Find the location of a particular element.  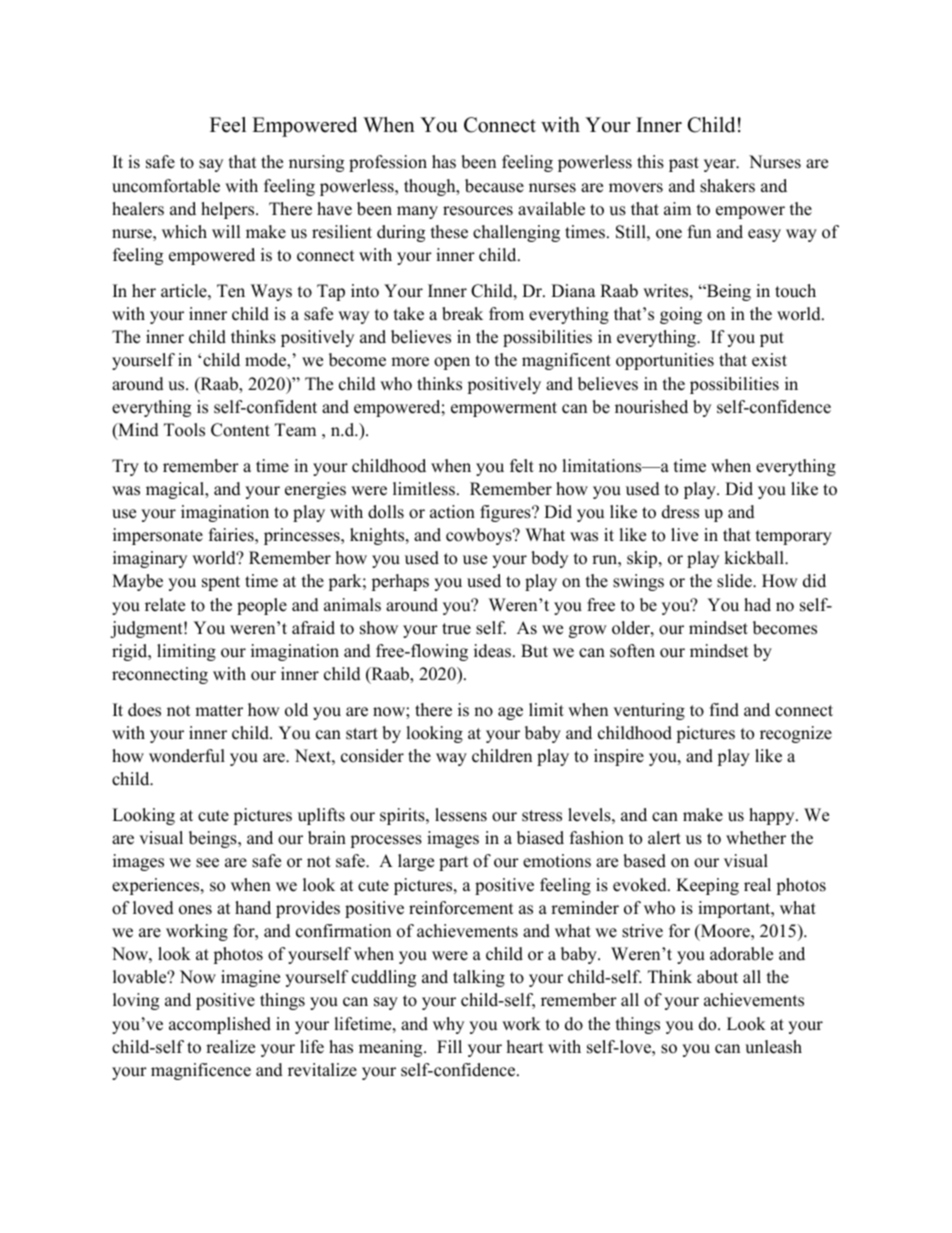

Tools is located at coordinates (184, 430).
